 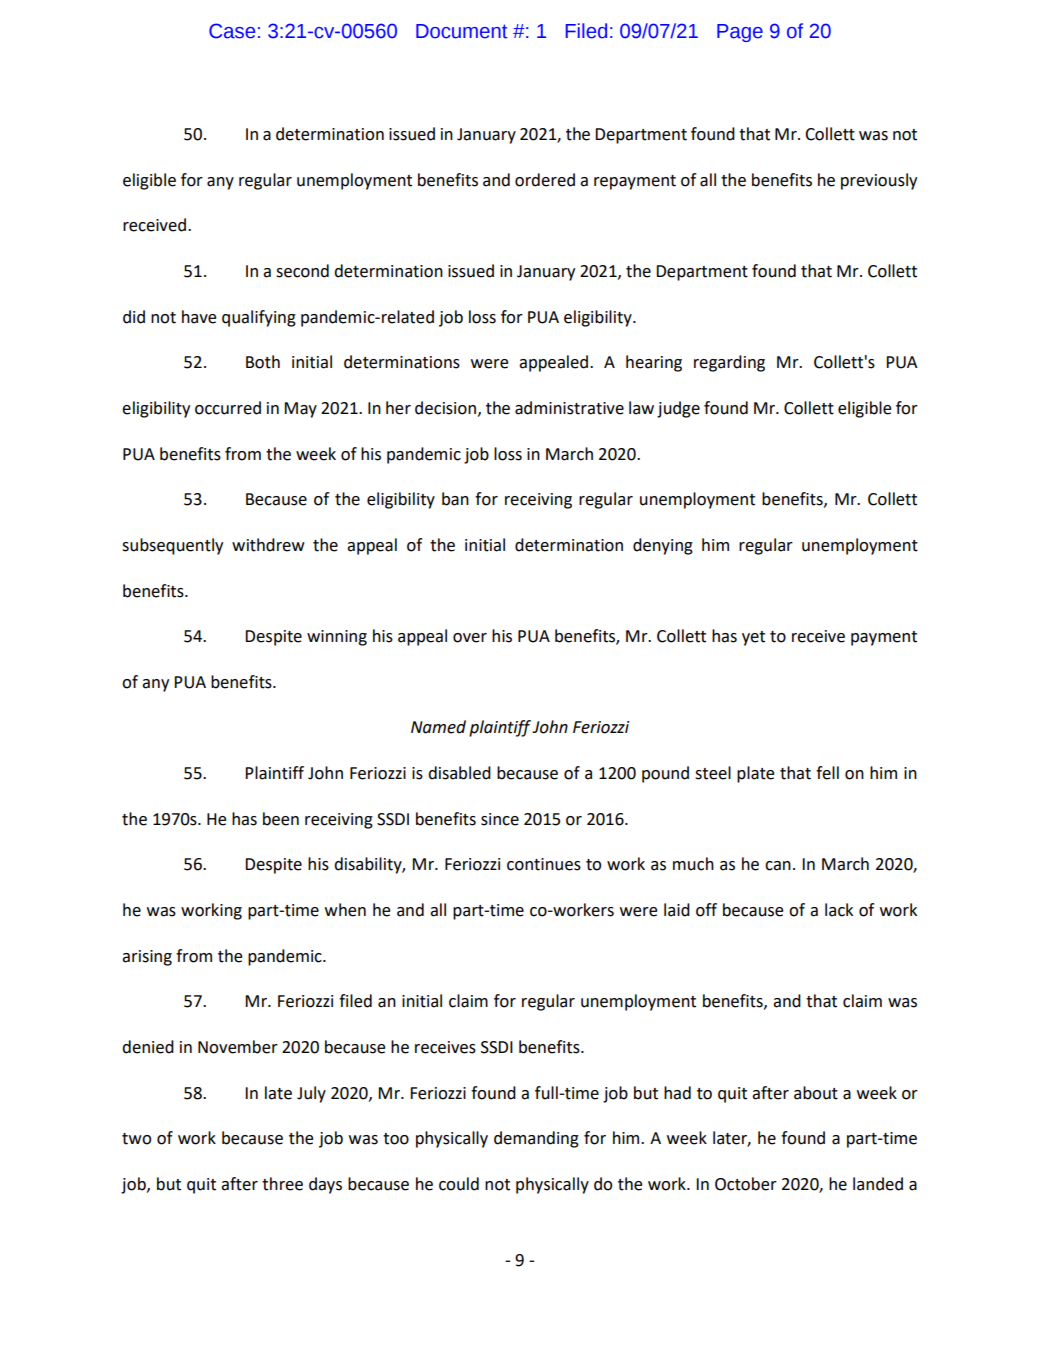 What do you see at coordinates (753, 638) in the screenshot?
I see `yet` at bounding box center [753, 638].
